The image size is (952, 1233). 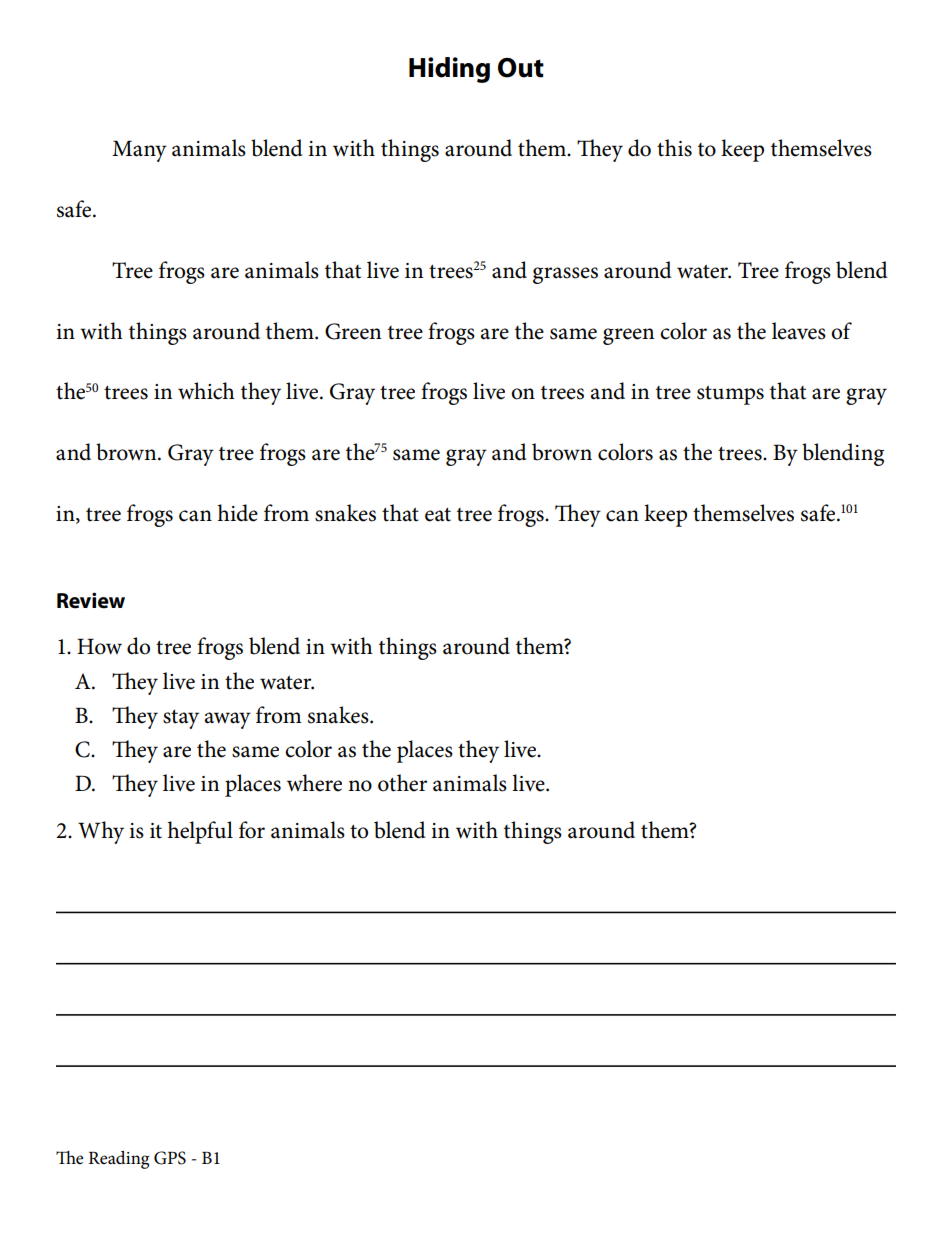 What do you see at coordinates (402, 783) in the screenshot?
I see `other` at bounding box center [402, 783].
